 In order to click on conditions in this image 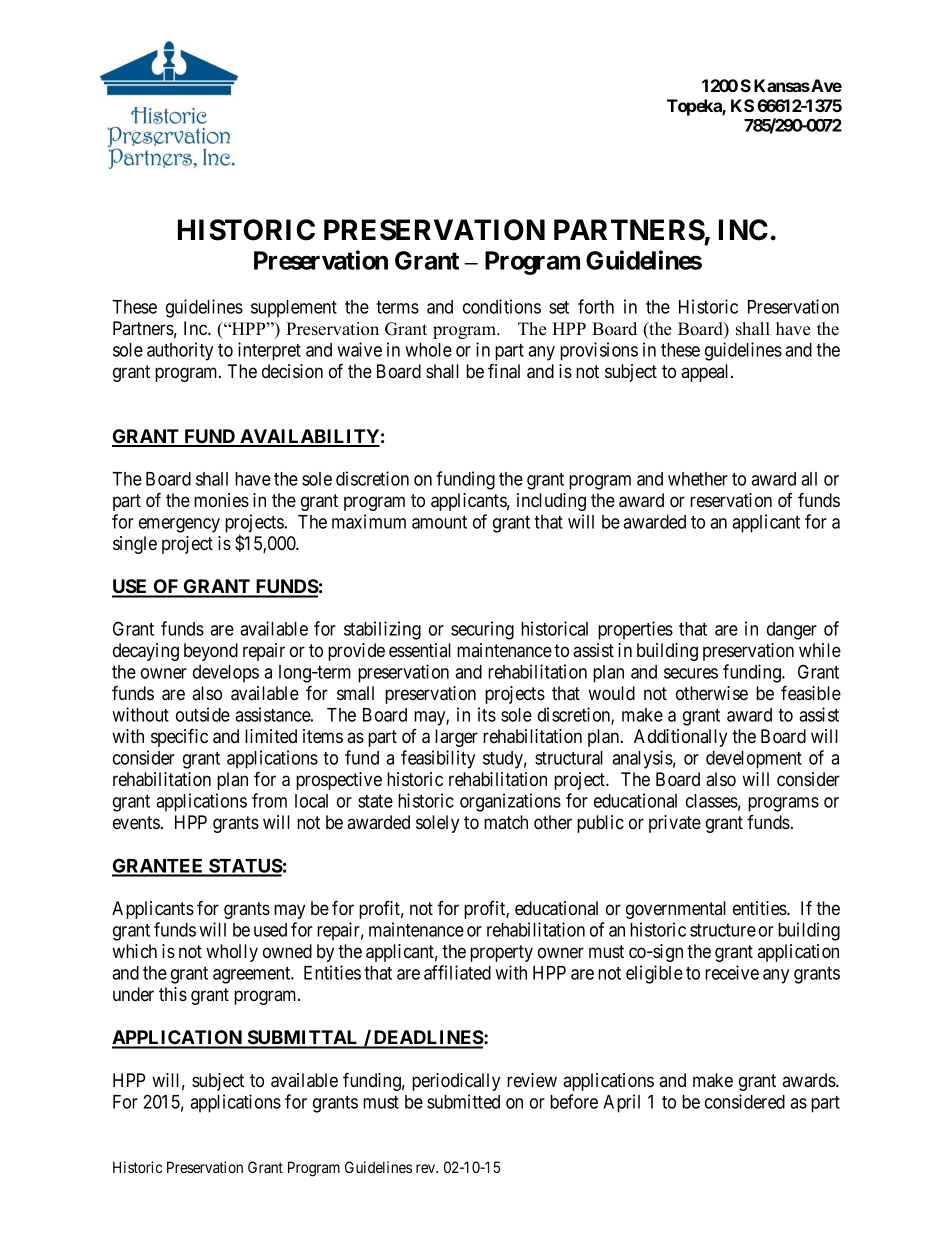, I will do `click(502, 306)`.
